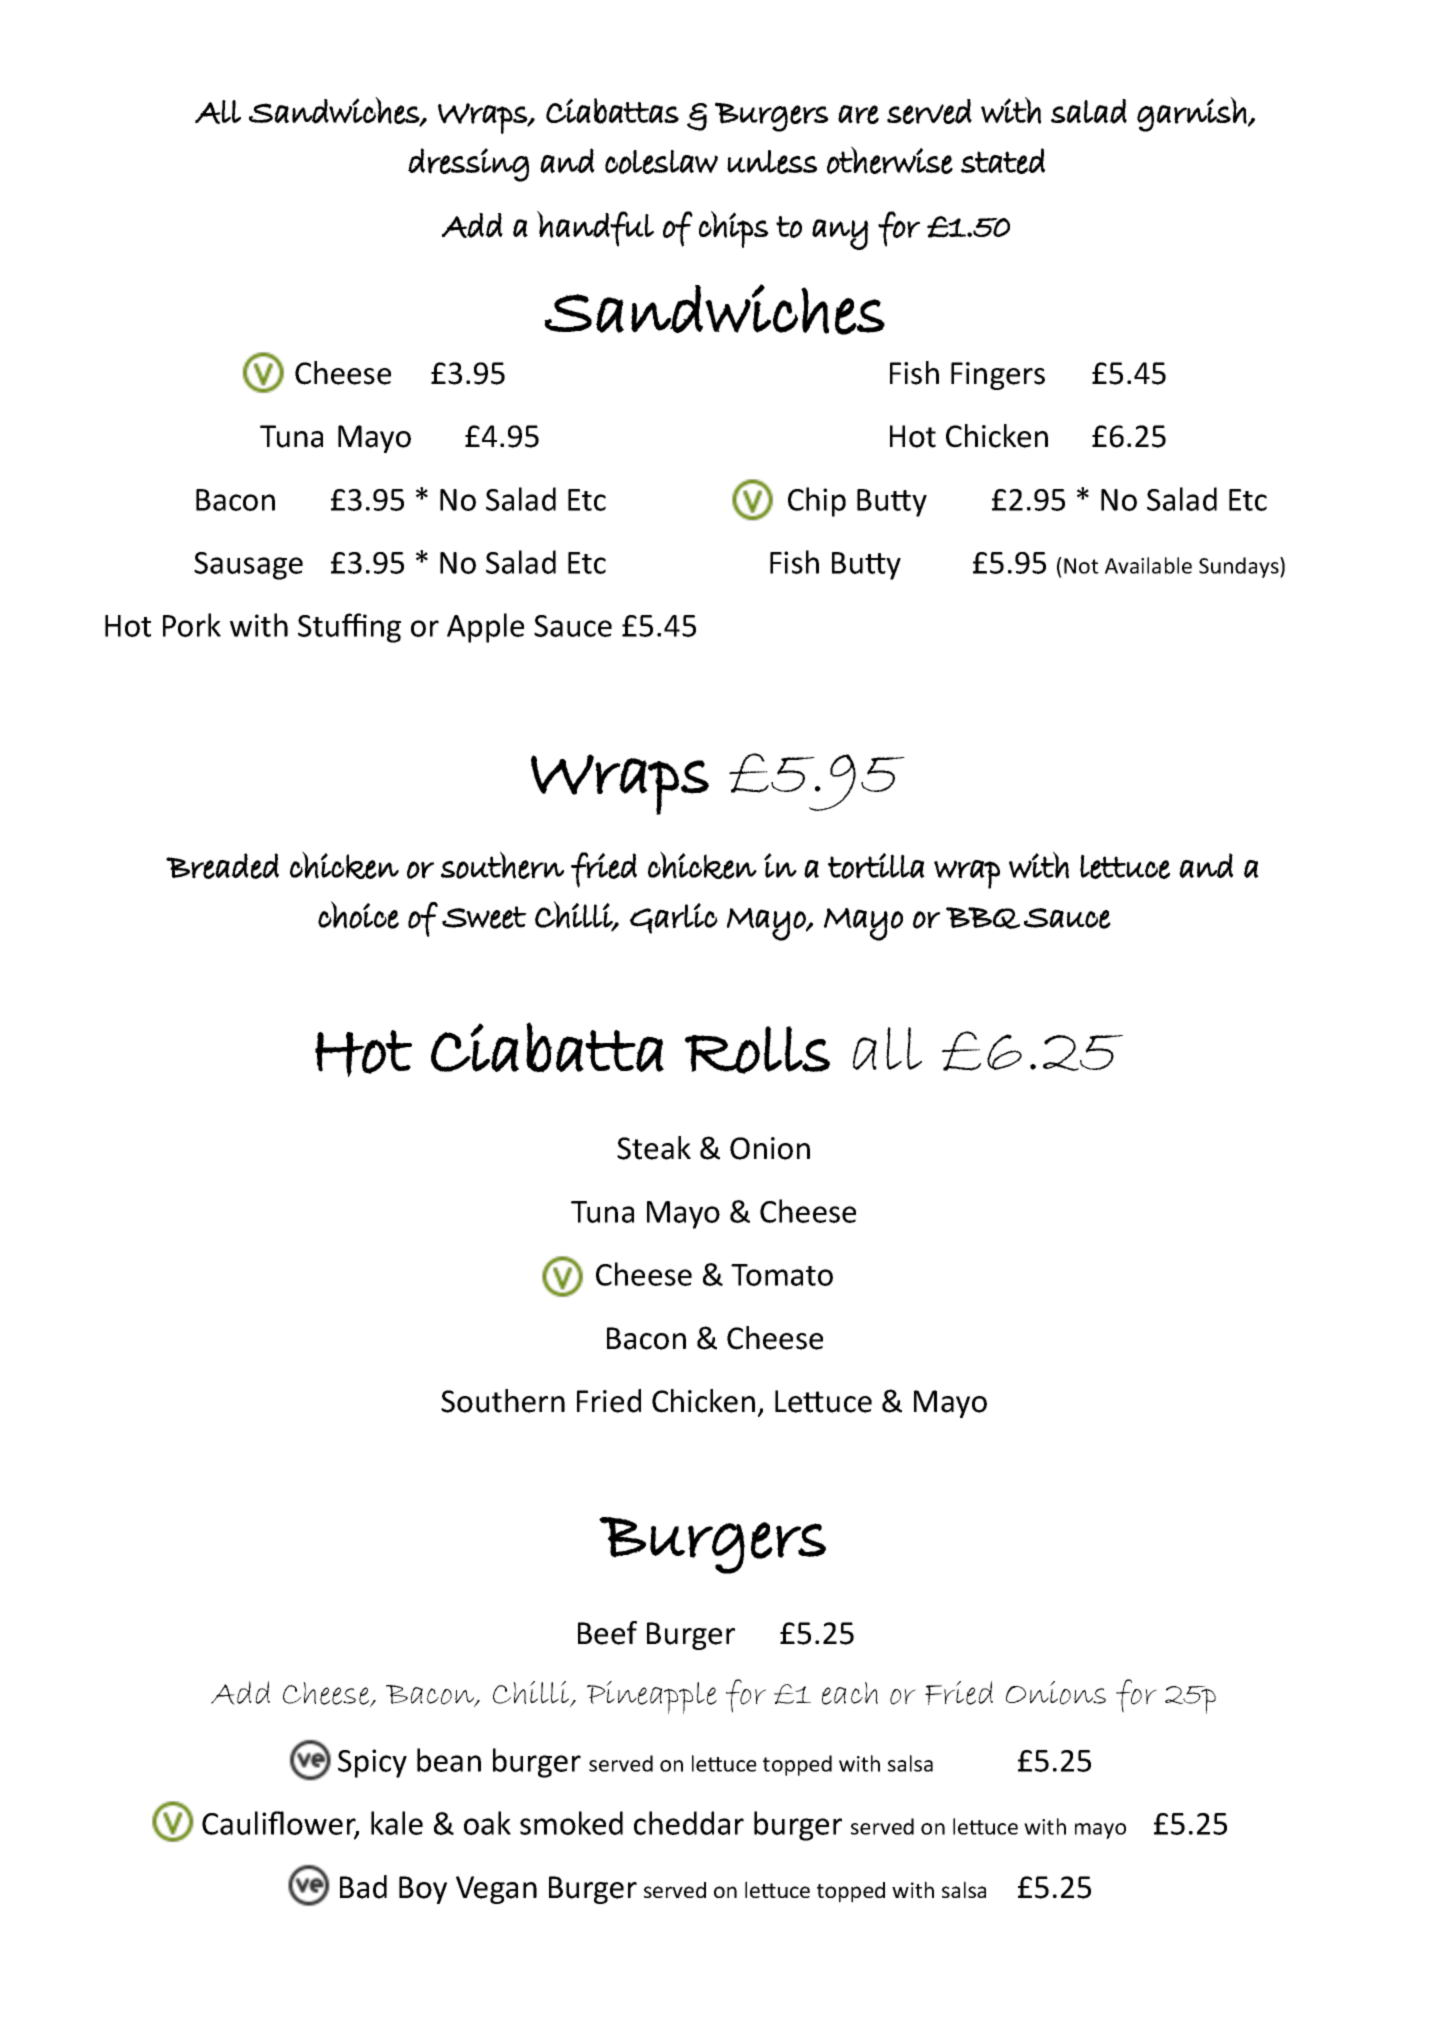  I want to click on Stuffing, so click(349, 628).
